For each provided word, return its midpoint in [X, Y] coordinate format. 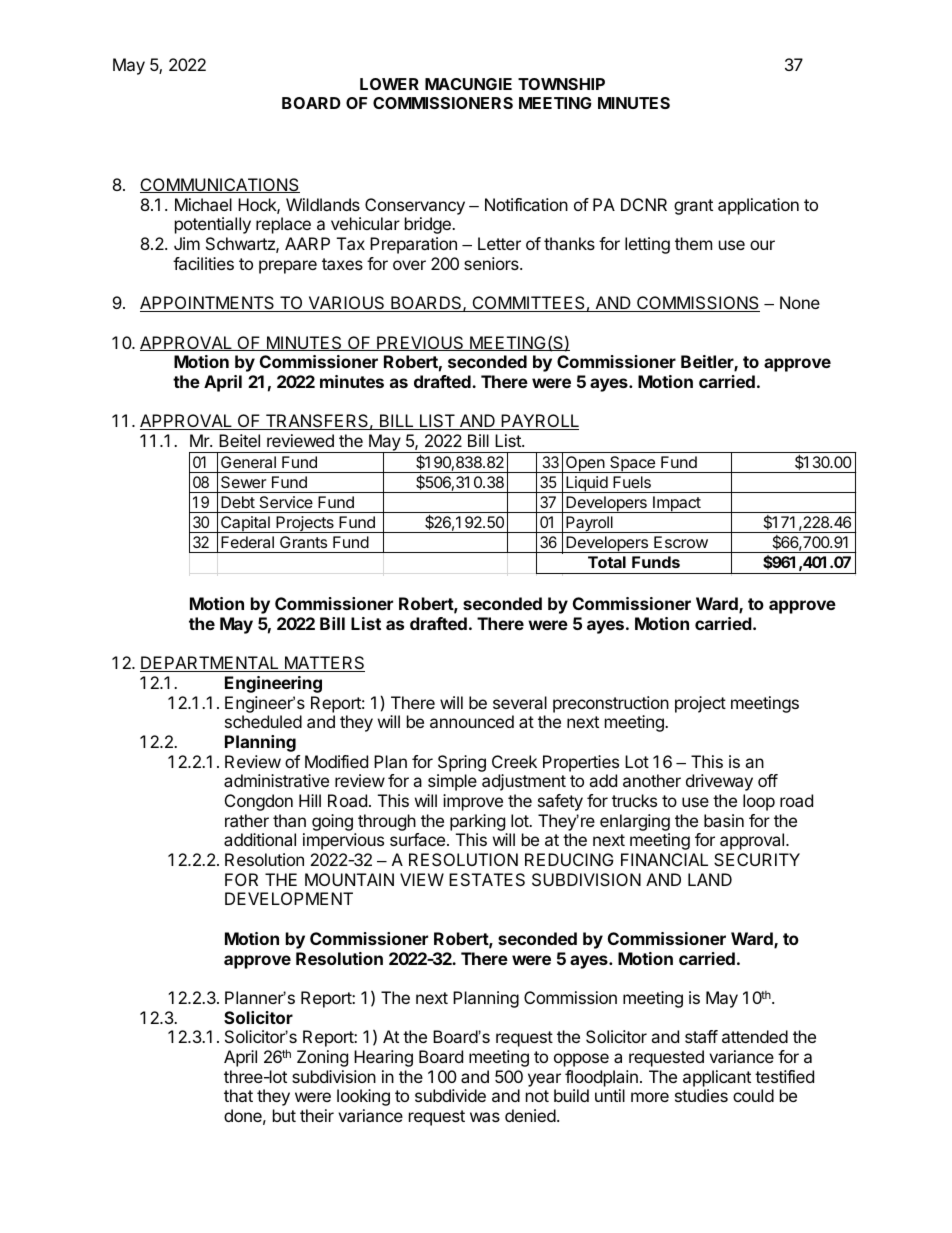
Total [607, 562]
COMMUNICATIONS [220, 185]
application [758, 206]
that [238, 1095]
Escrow [681, 542]
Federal [247, 542]
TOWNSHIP [561, 84]
